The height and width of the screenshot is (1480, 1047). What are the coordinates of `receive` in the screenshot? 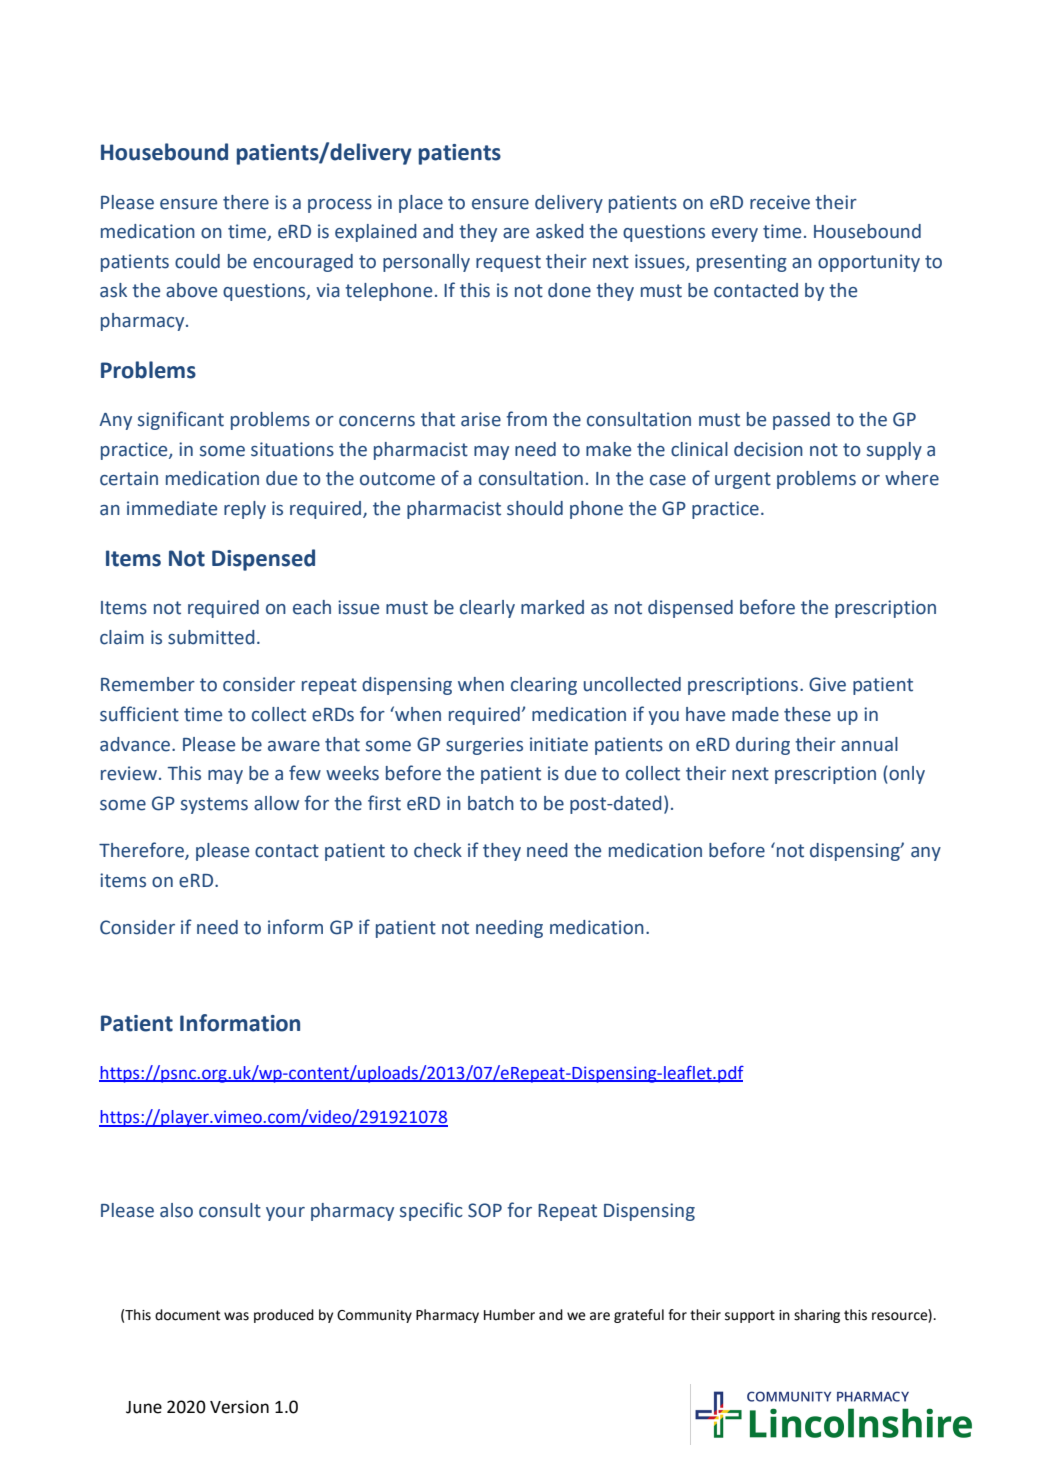 It's located at (780, 202).
